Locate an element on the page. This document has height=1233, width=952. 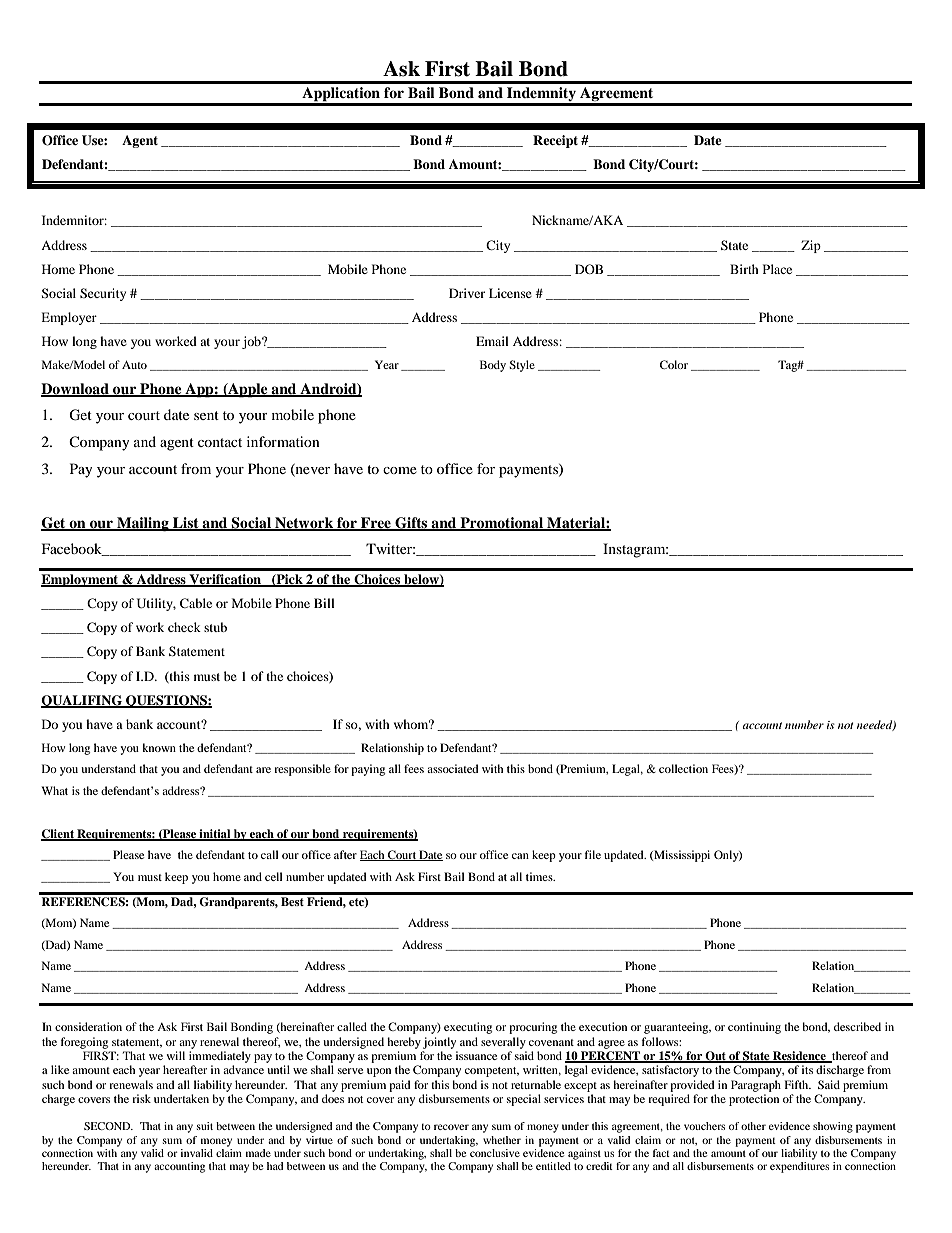
file is located at coordinates (593, 854).
